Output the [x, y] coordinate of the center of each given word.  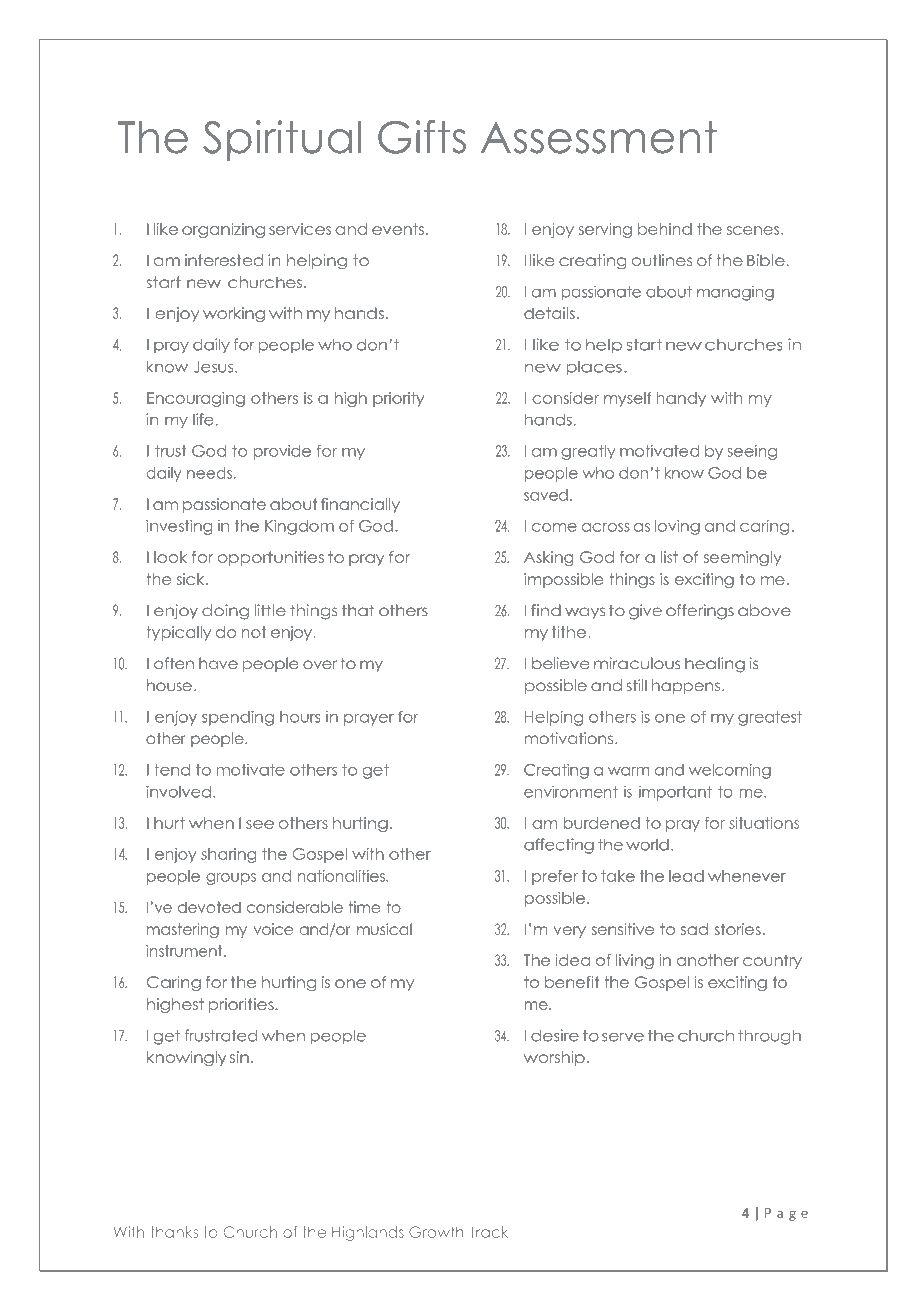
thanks [174, 1232]
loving [677, 527]
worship [554, 1058]
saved [546, 495]
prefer [555, 877]
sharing [228, 855]
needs [209, 473]
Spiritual [282, 141]
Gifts [422, 137]
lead [686, 876]
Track [489, 1232]
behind [665, 229]
